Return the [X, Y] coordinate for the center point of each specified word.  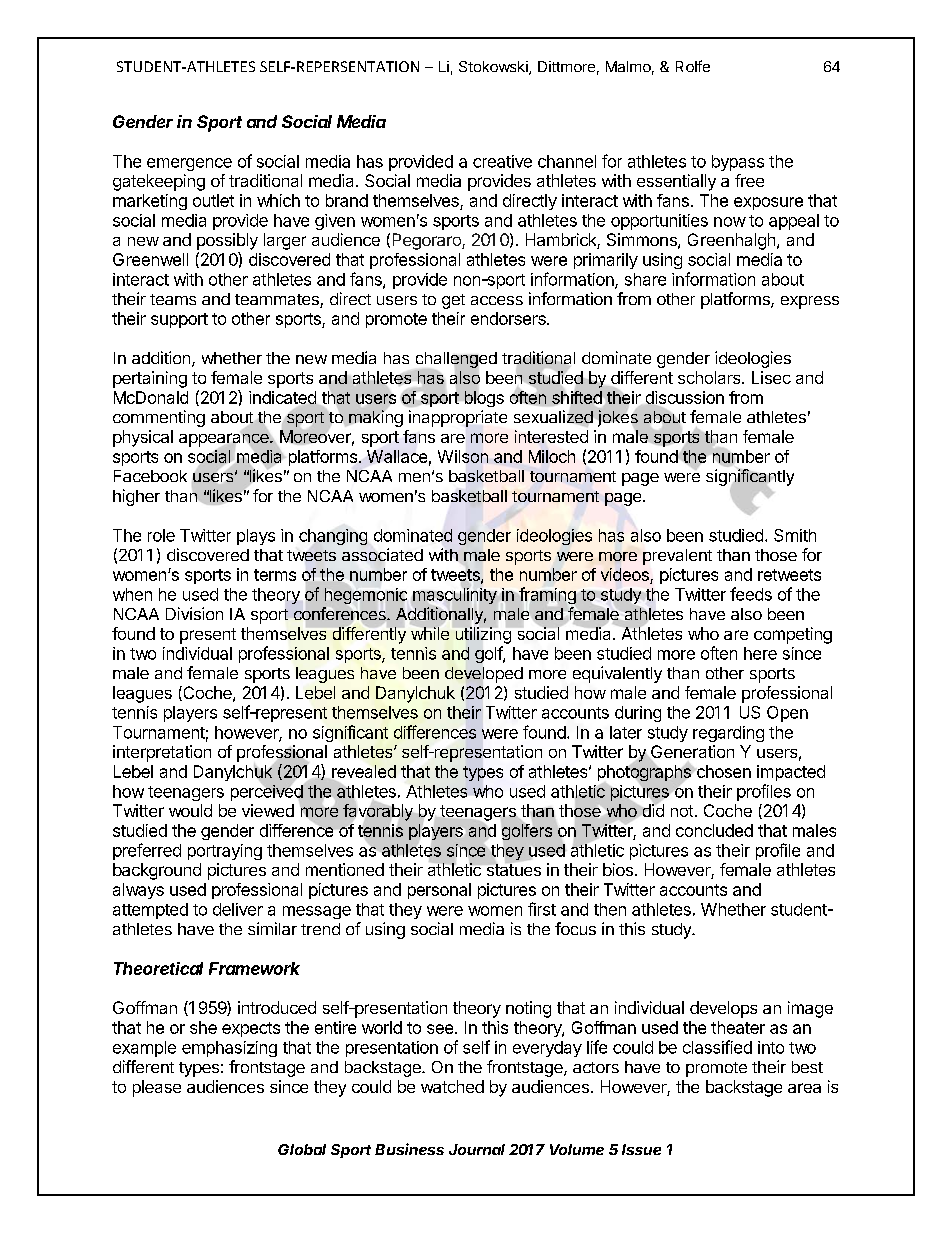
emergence [189, 164]
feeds [751, 594]
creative [502, 161]
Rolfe [693, 66]
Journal [477, 1149]
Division [194, 613]
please [157, 1088]
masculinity [455, 596]
